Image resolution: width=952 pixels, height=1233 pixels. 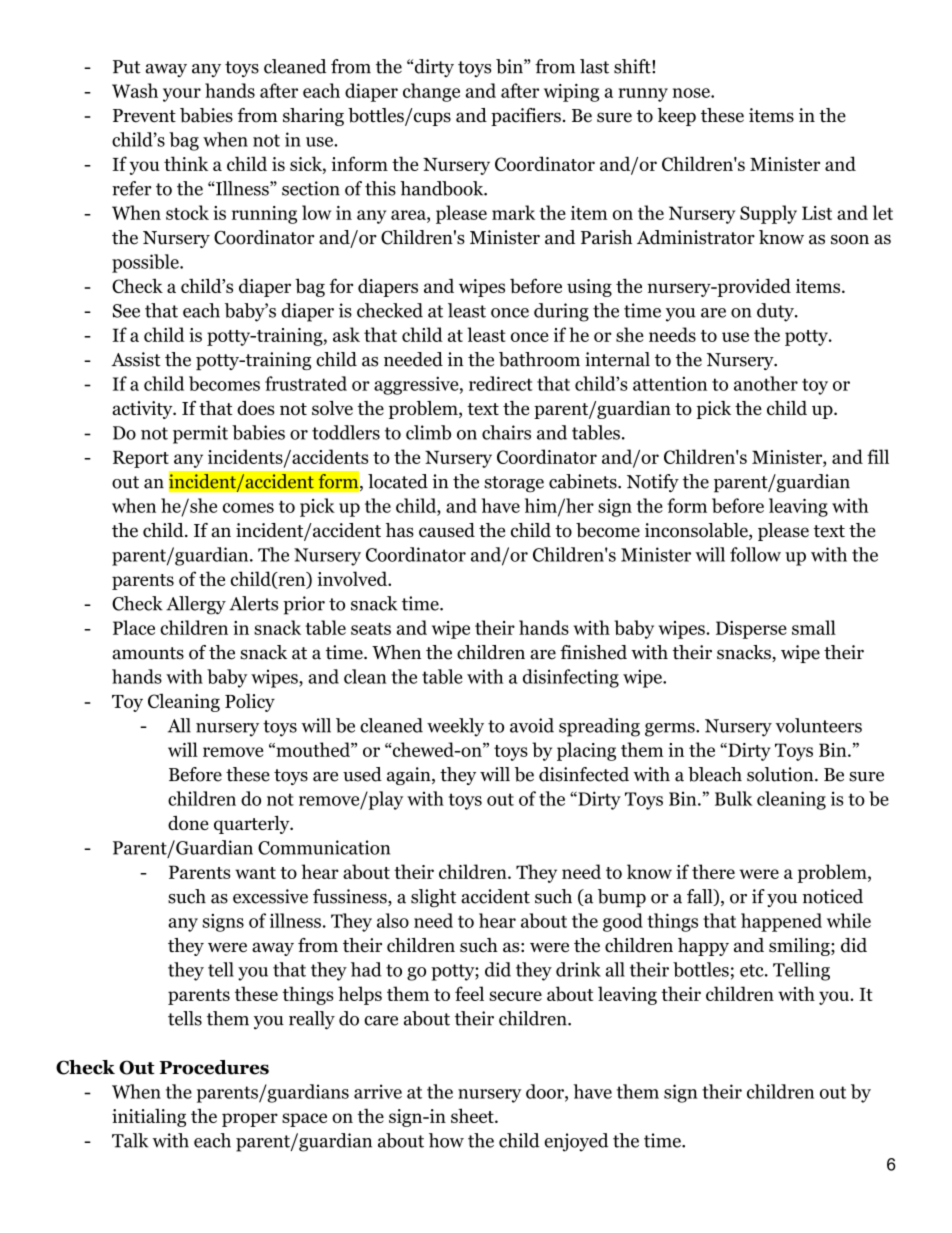 What do you see at coordinates (182, 95) in the page?
I see `your` at bounding box center [182, 95].
